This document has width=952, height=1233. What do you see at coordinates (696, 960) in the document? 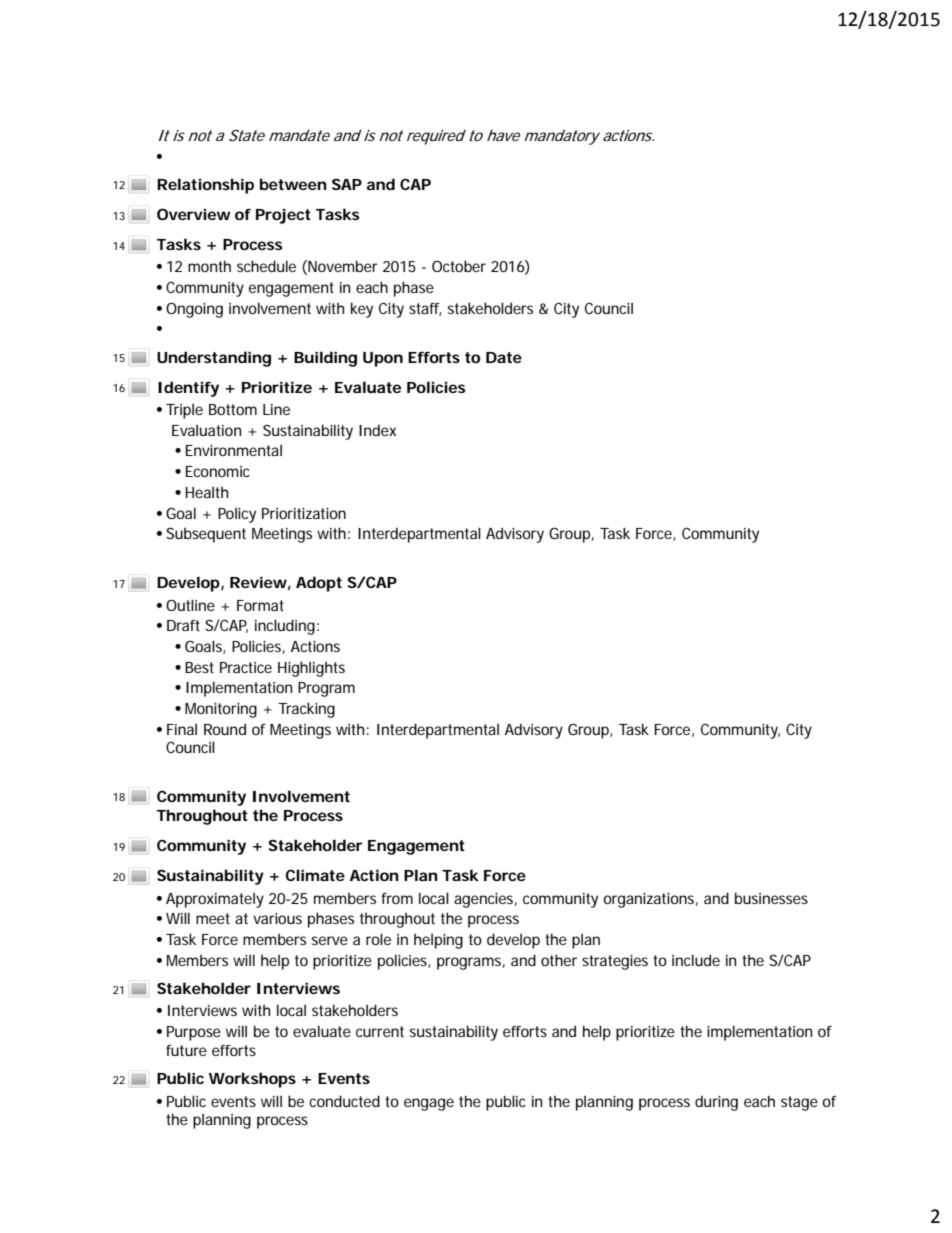
I see `include` at bounding box center [696, 960].
